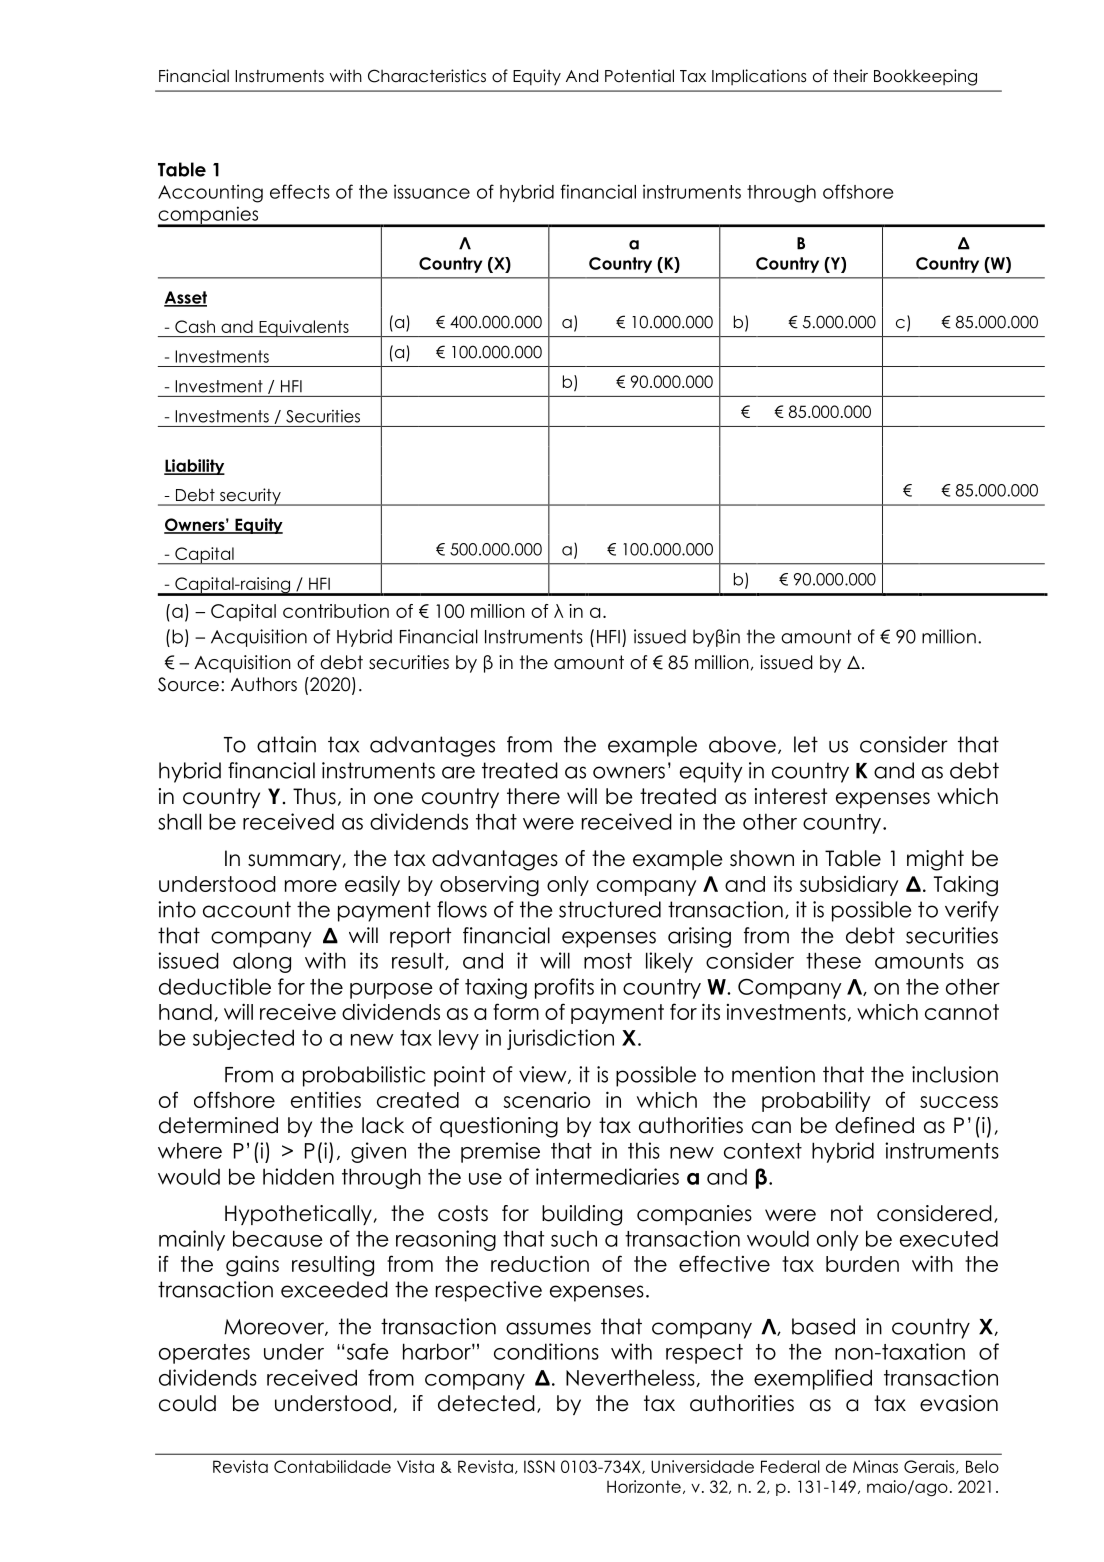 This document has width=1104, height=1562. Describe the element at coordinates (639, 76) in the document. I see `Potential` at that location.
